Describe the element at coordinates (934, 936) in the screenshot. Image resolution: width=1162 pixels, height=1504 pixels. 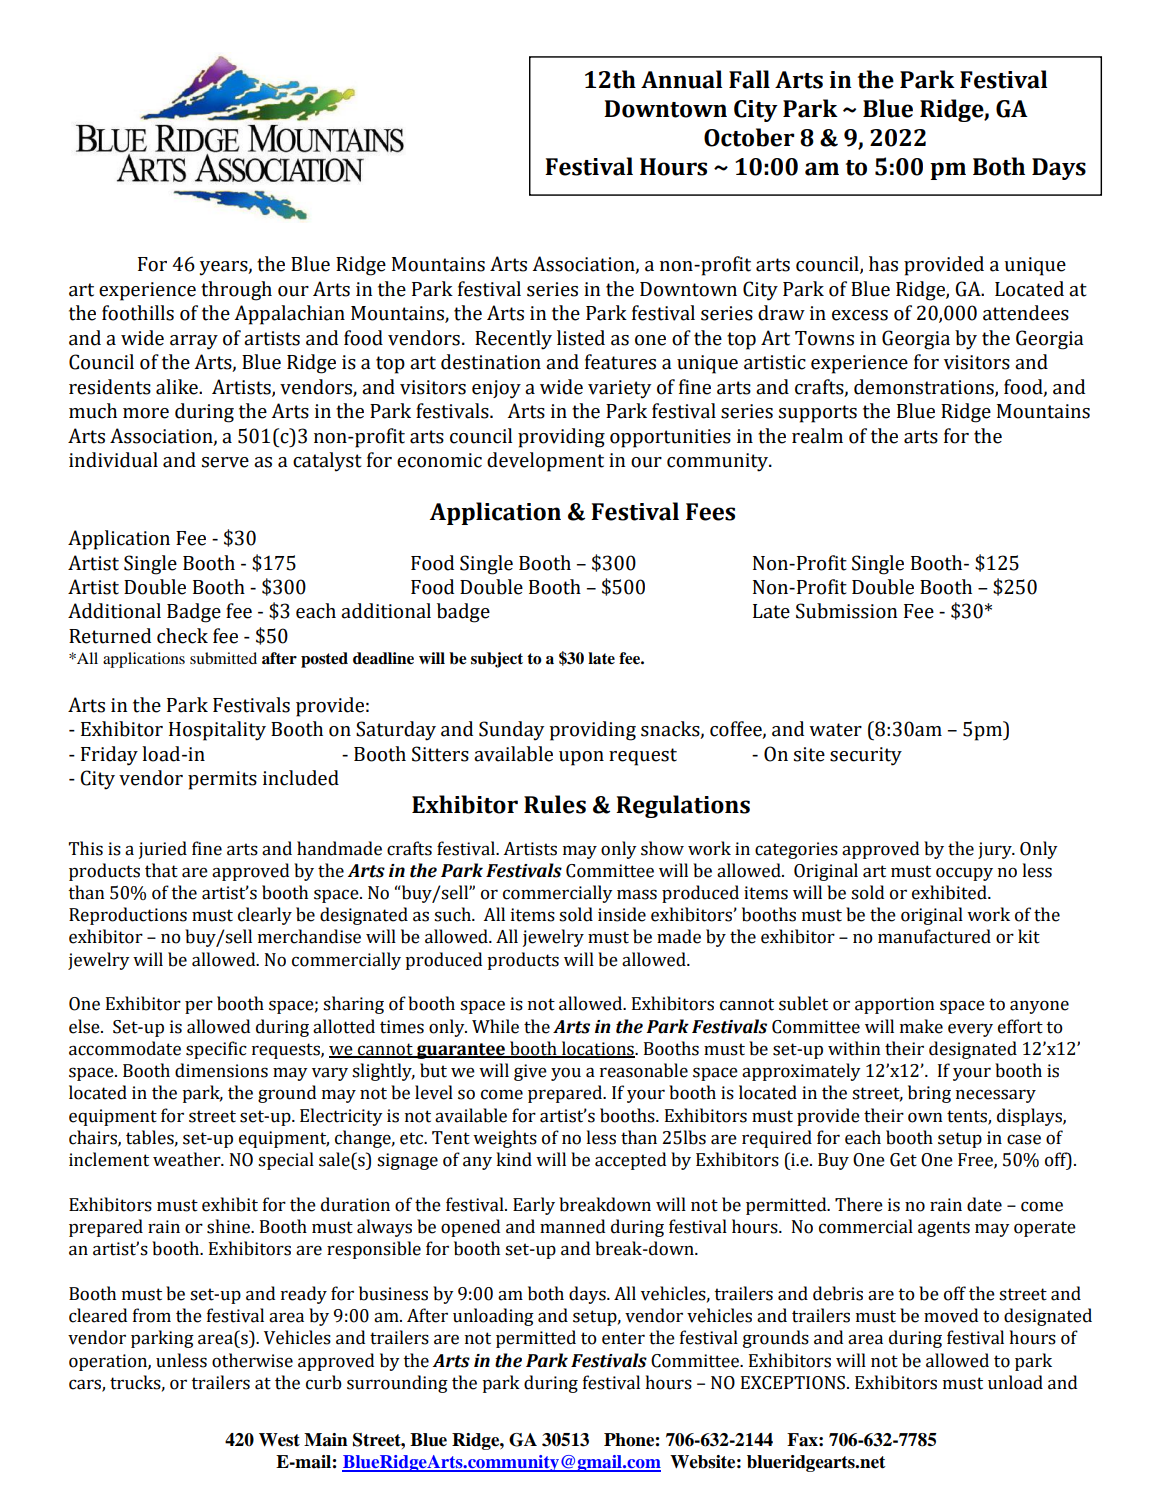
I see `manufactured` at that location.
